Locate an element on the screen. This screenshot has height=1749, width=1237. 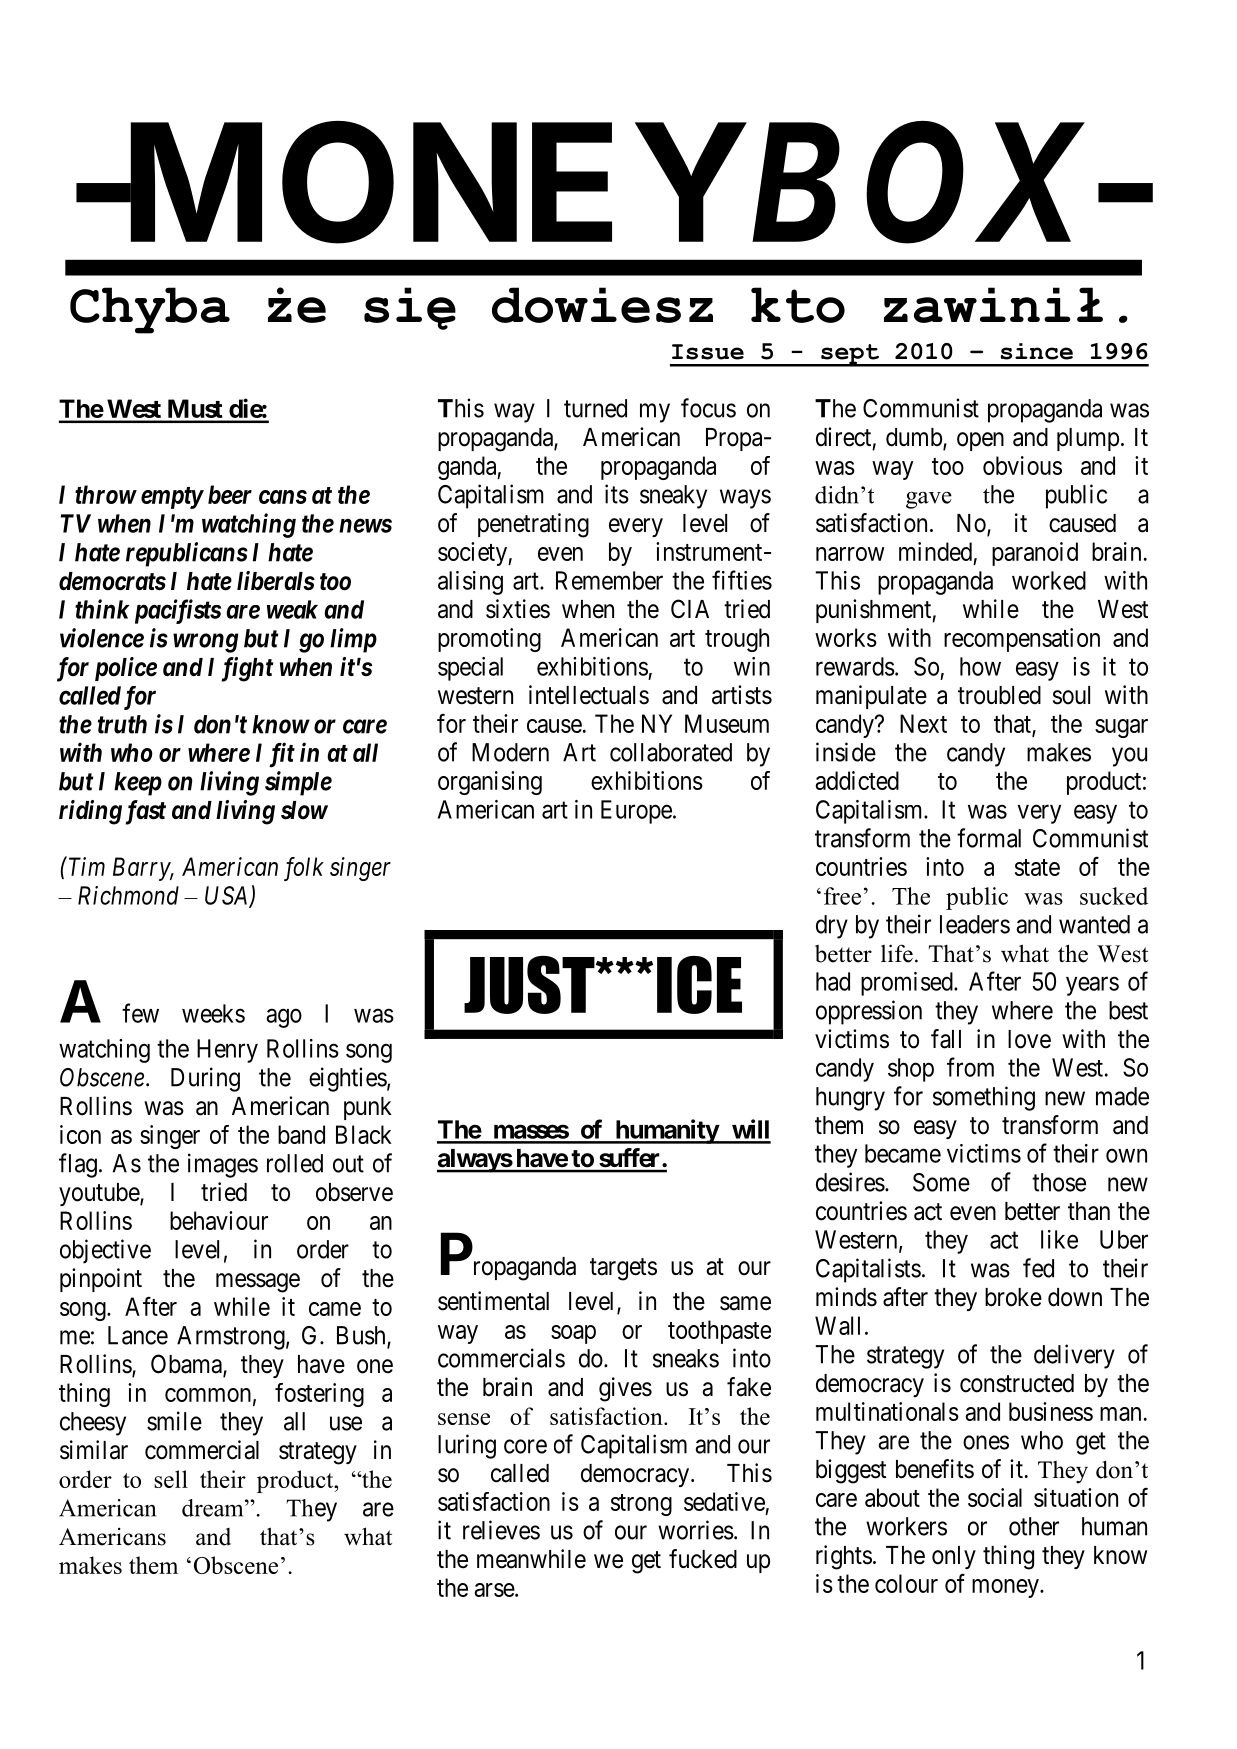
Issue is located at coordinates (708, 352).
